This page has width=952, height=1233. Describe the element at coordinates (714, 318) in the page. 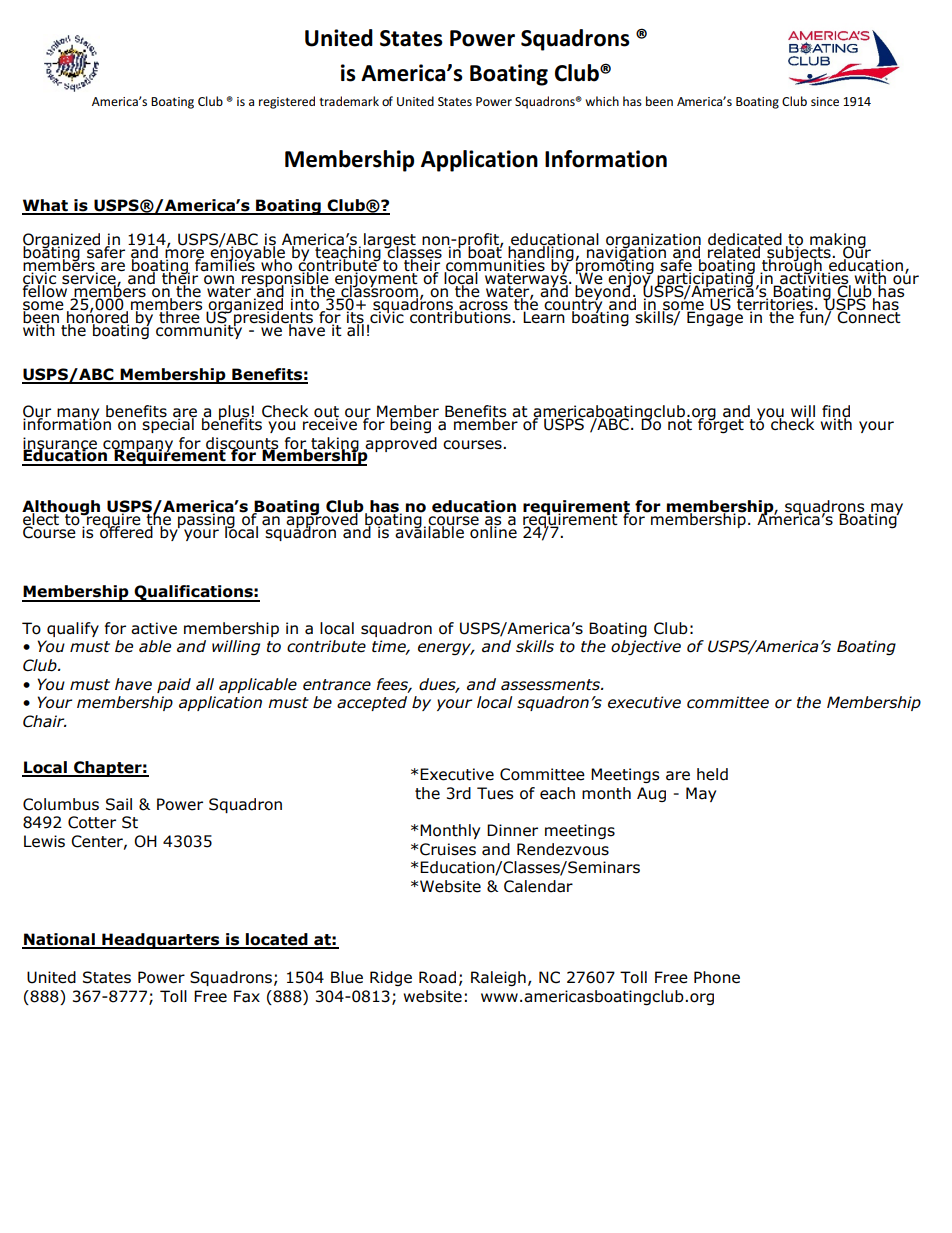

I see `Engage` at that location.
